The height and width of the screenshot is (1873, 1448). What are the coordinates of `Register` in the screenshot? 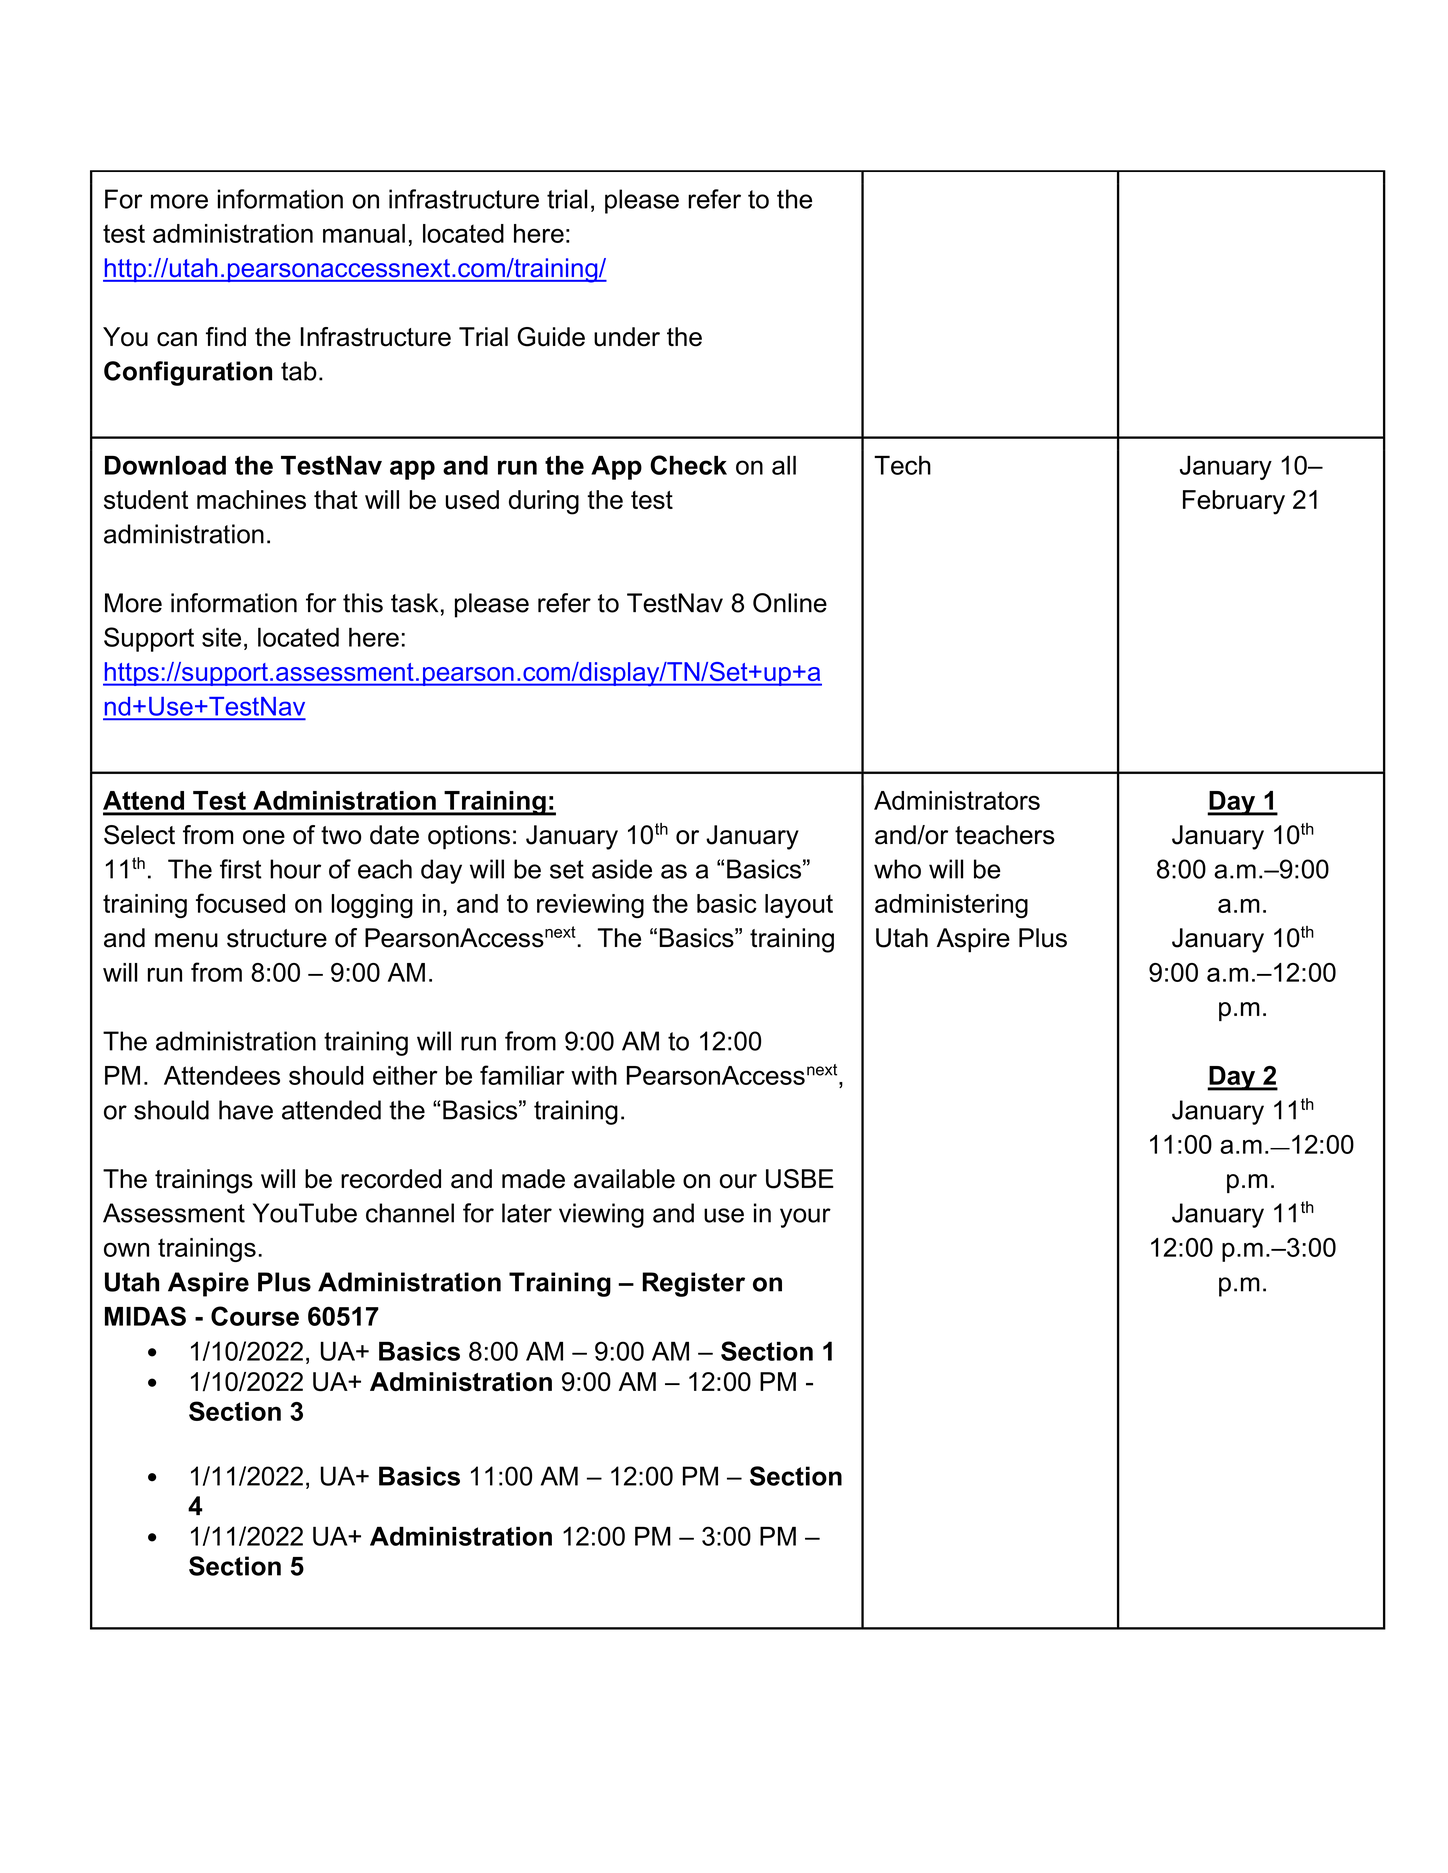 It's located at (693, 1284).
